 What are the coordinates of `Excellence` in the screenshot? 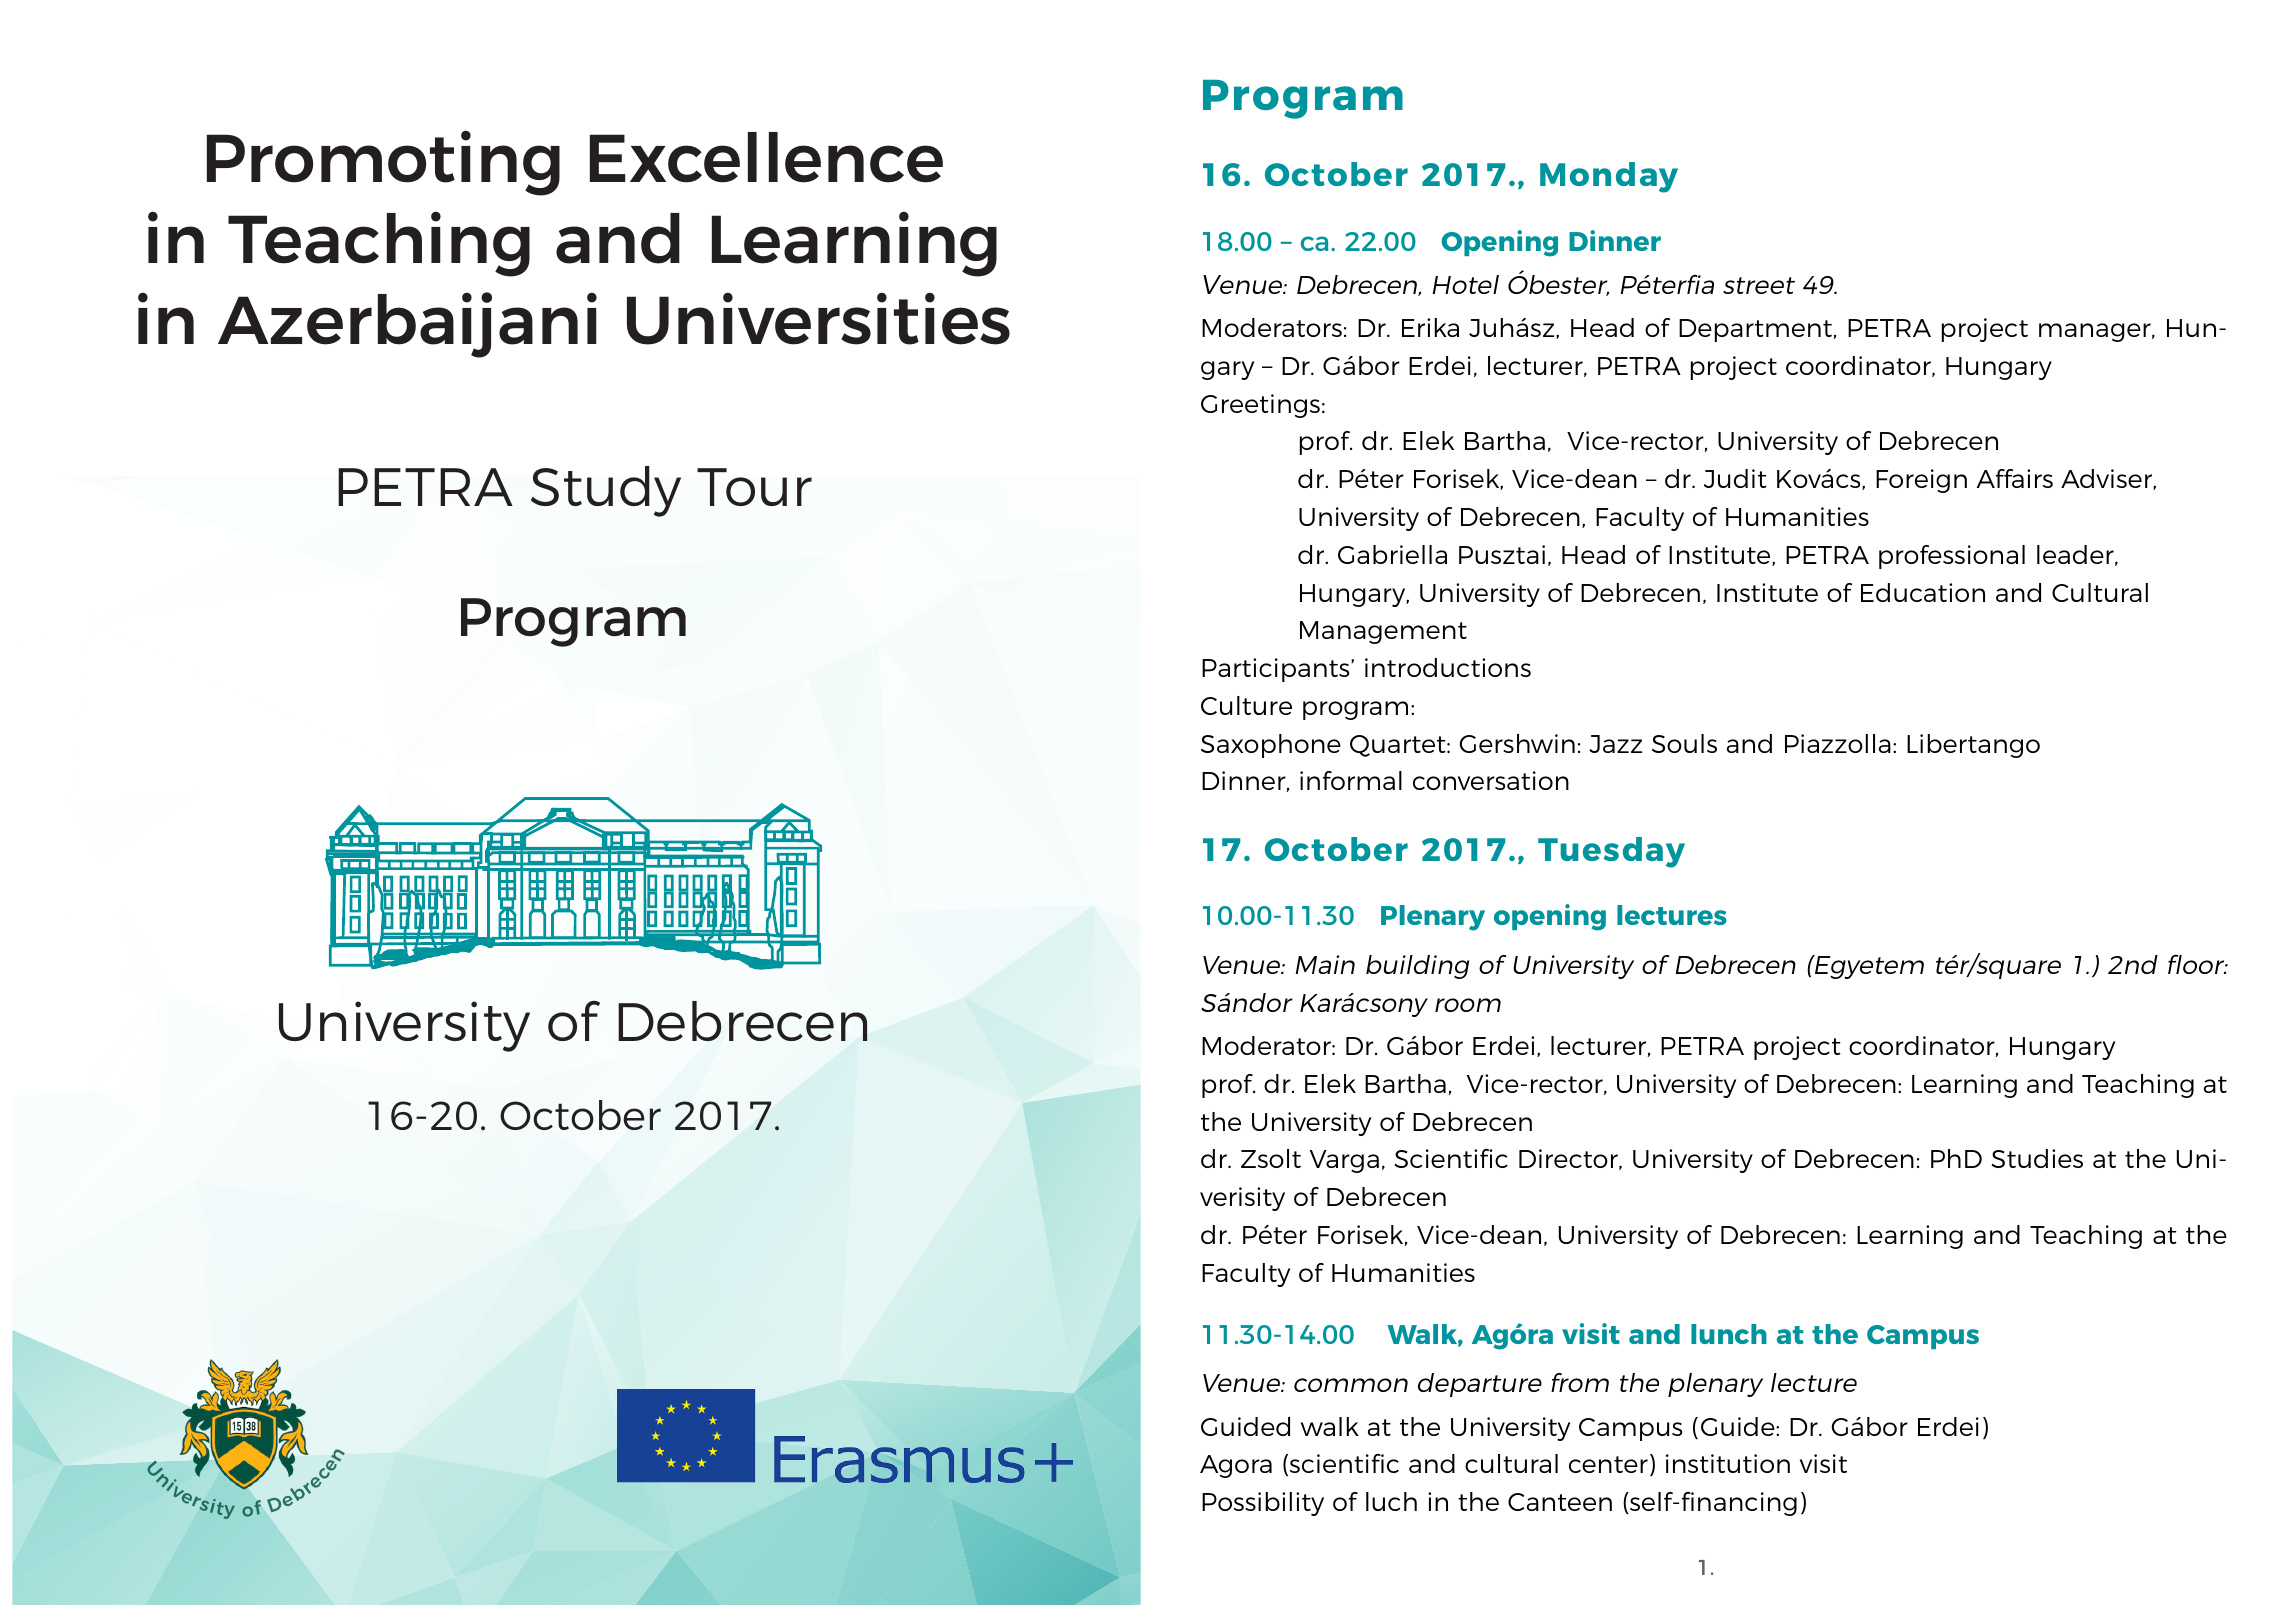 It's located at (766, 157).
